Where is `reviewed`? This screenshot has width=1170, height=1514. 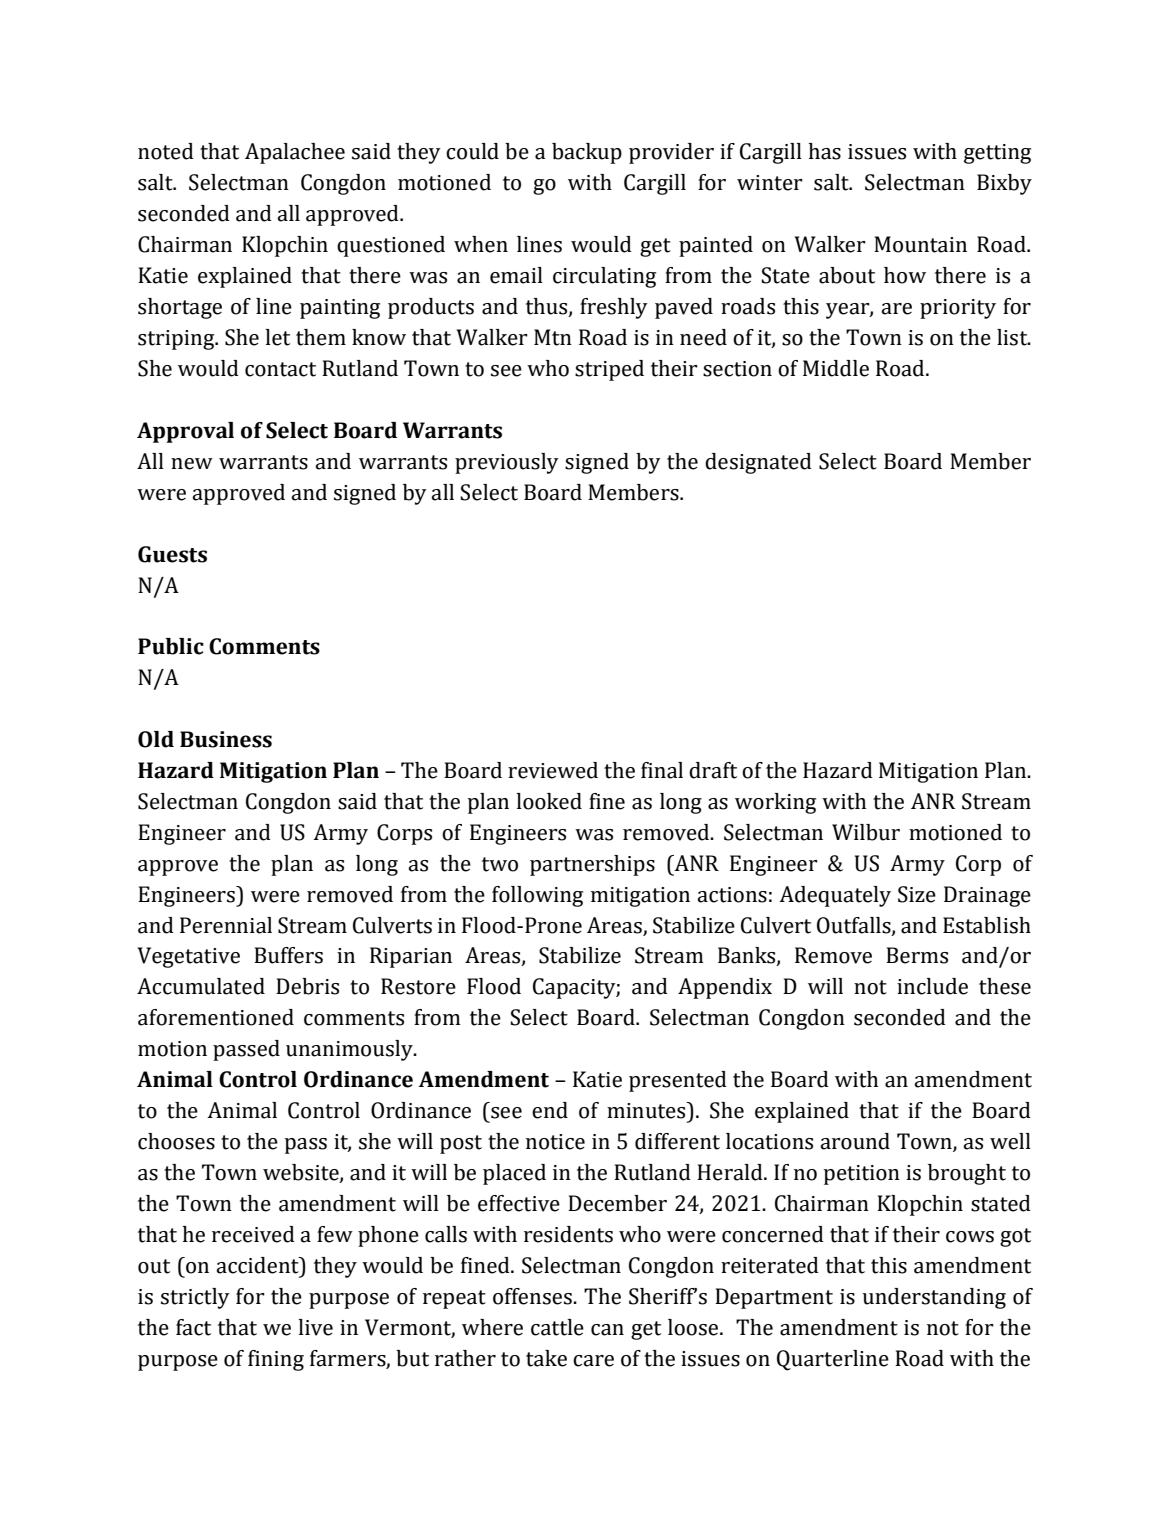
reviewed is located at coordinates (553, 770).
